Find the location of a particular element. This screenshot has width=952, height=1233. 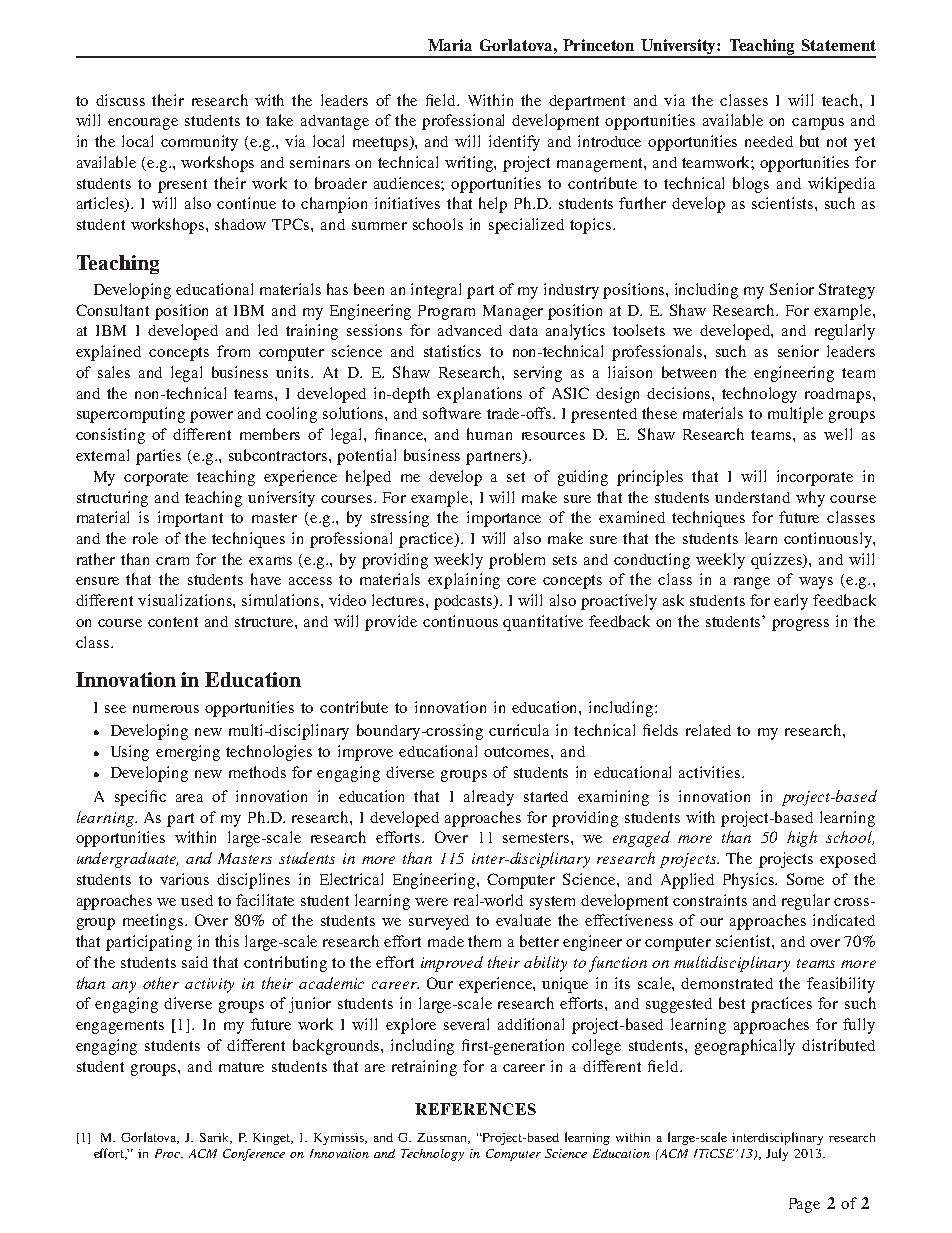

July is located at coordinates (777, 1154).
